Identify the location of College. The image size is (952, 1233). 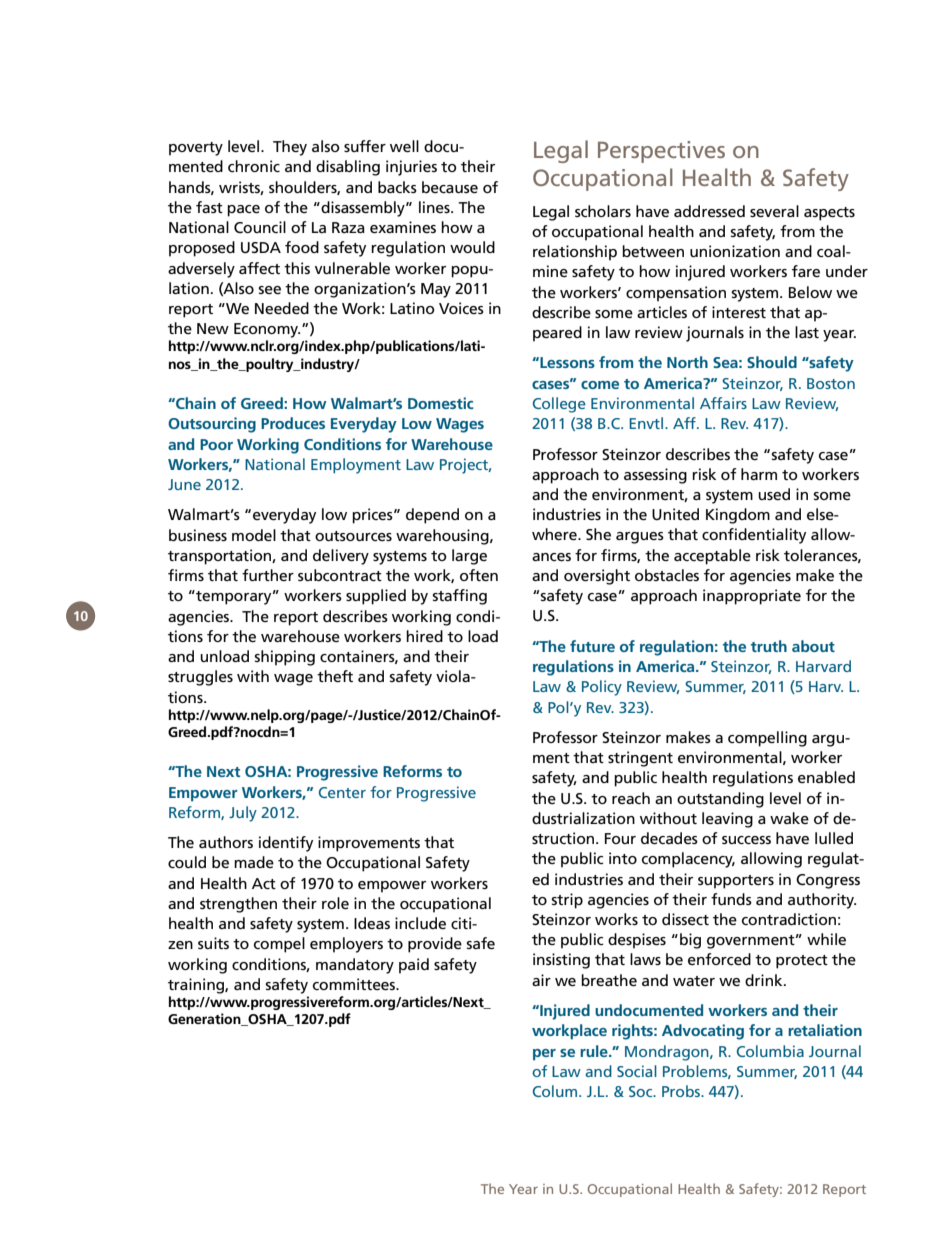
(559, 405).
